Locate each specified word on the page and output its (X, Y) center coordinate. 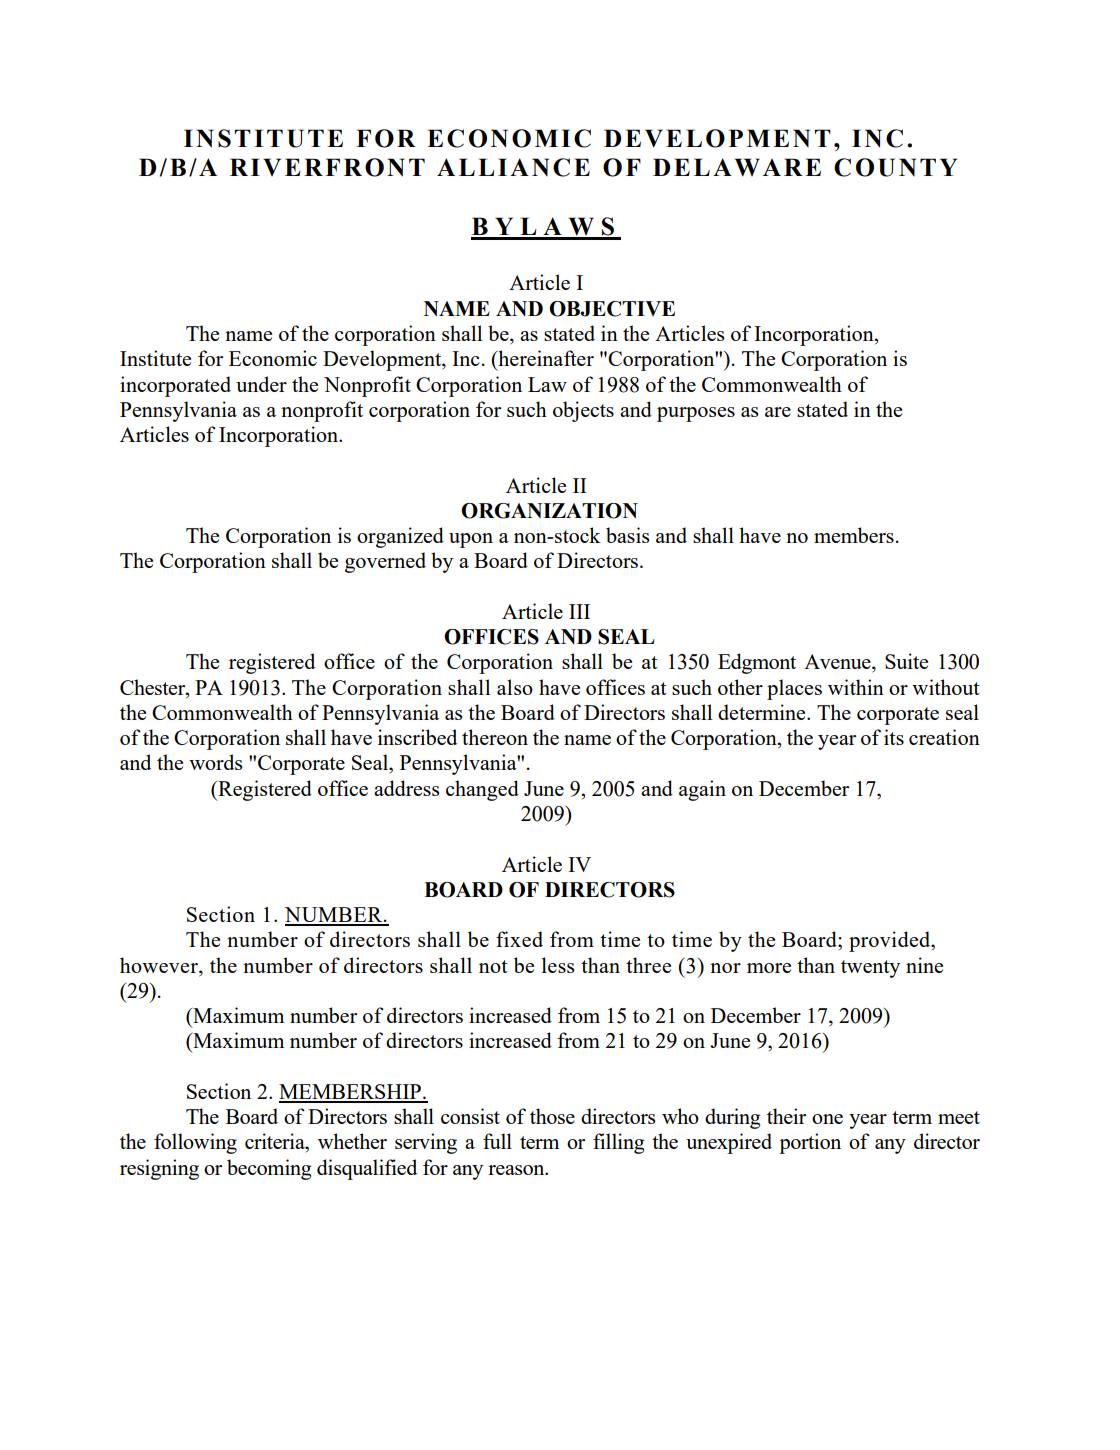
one (827, 1119)
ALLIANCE (513, 167)
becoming (269, 1169)
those (552, 1116)
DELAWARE (737, 167)
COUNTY (895, 167)
